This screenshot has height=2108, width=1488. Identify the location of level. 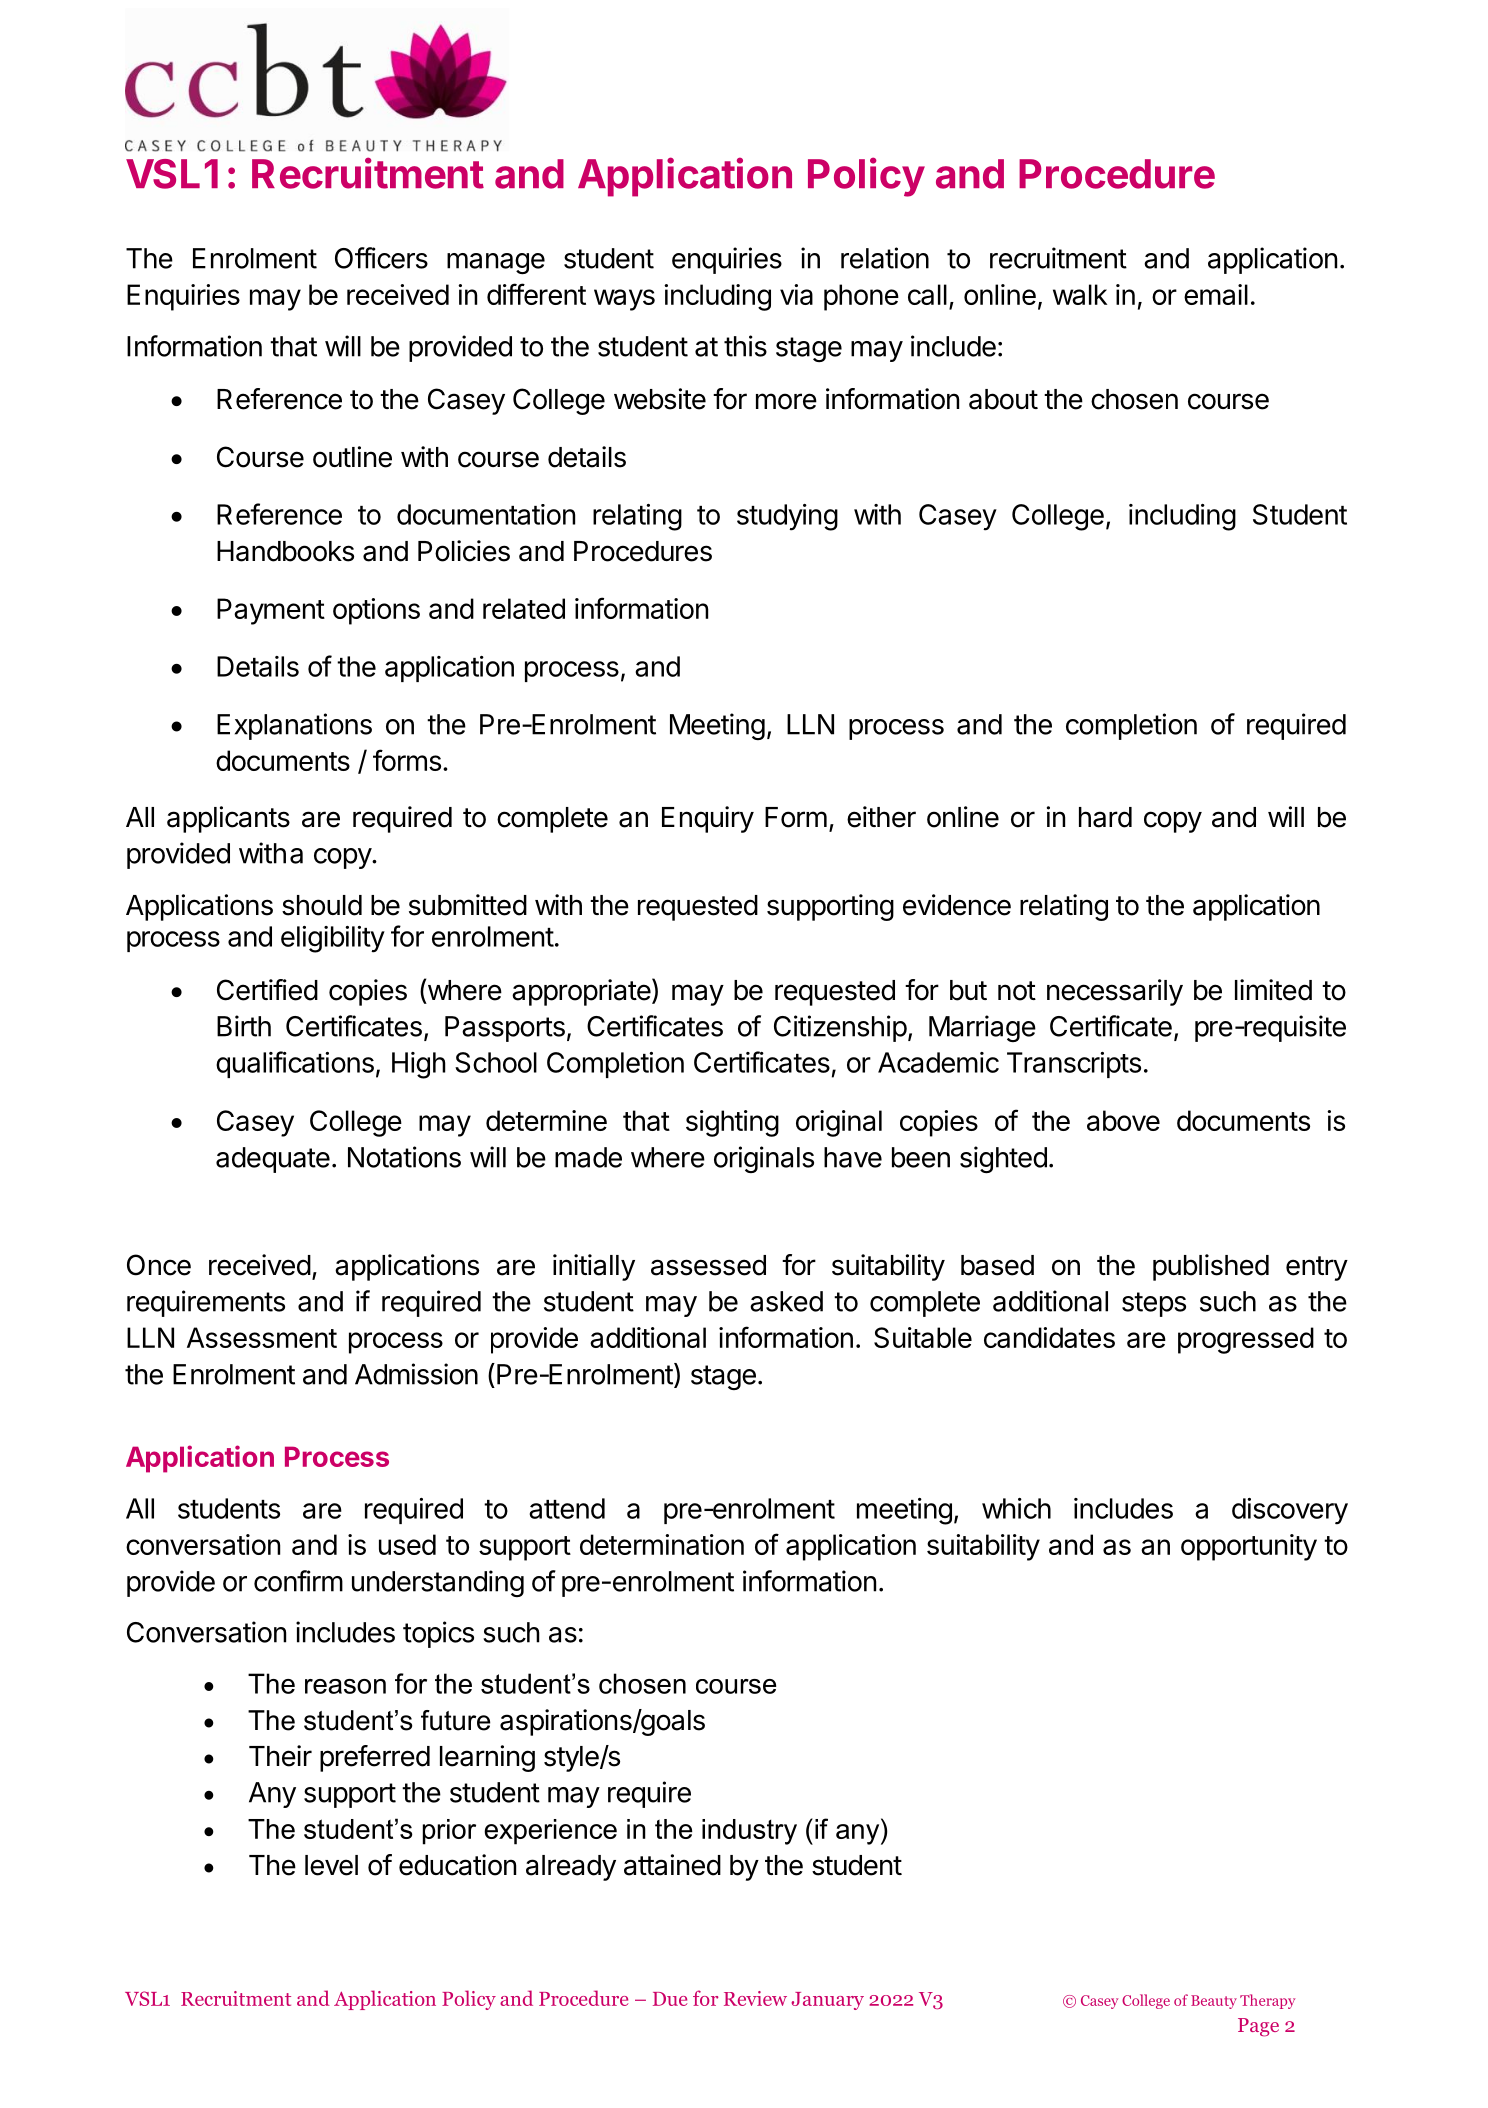
(331, 1865).
